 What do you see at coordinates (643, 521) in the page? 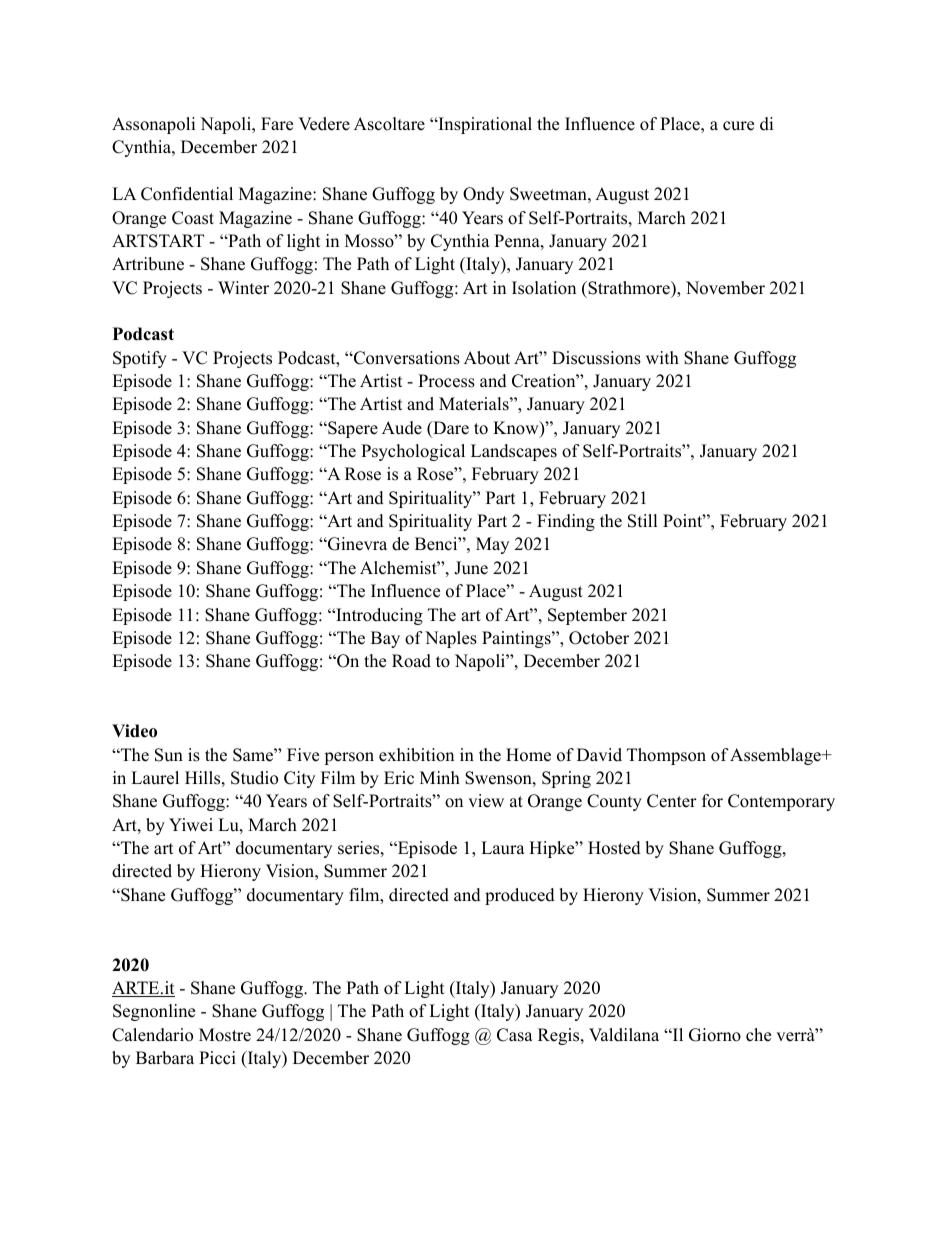
I see `Still` at bounding box center [643, 521].
